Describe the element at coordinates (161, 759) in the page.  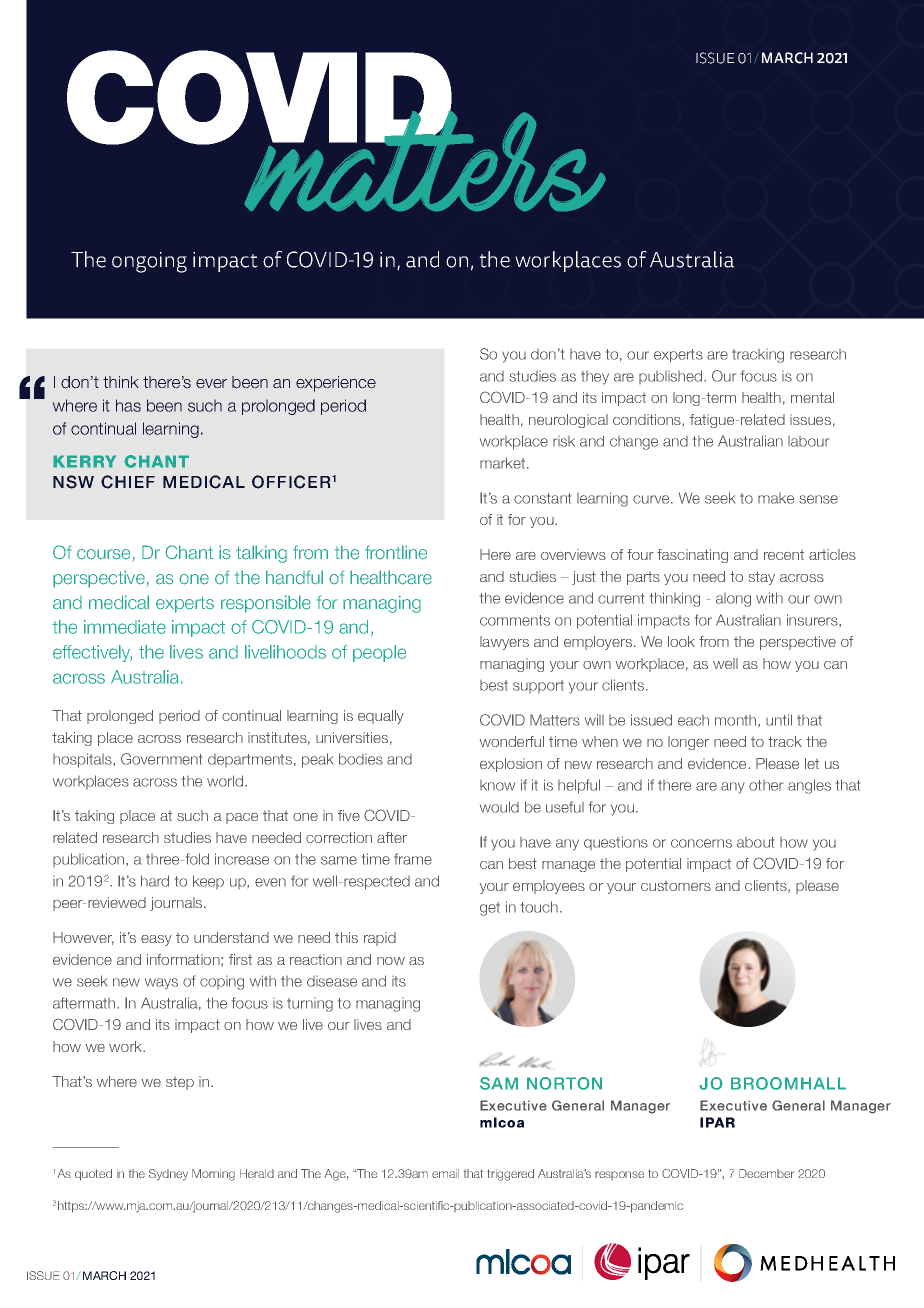
I see `Government` at that location.
